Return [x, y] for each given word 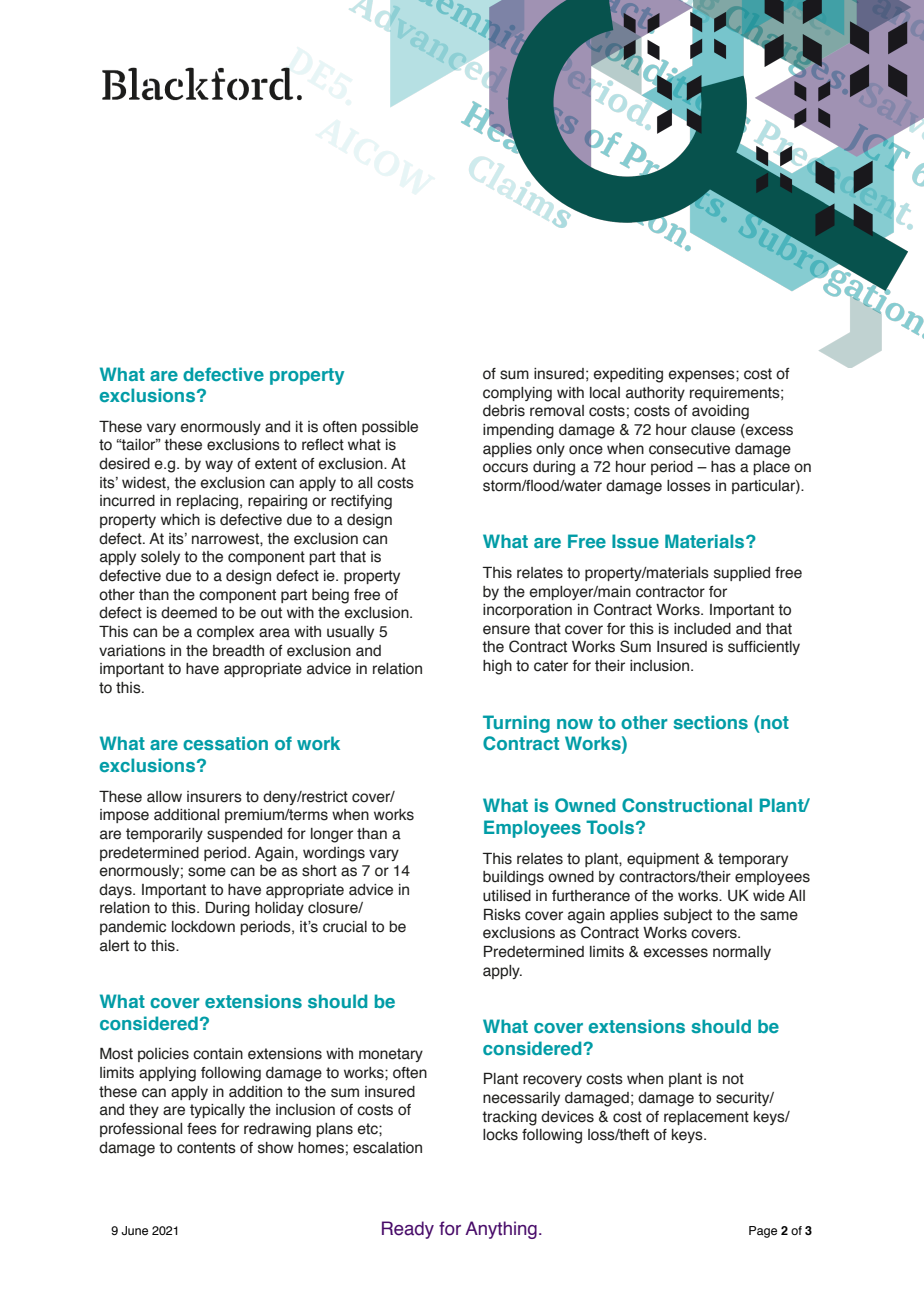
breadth [238, 651]
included [702, 629]
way [219, 466]
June [134, 1230]
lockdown [203, 927]
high [497, 667]
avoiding [720, 412]
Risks [502, 915]
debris [504, 411]
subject [688, 916]
